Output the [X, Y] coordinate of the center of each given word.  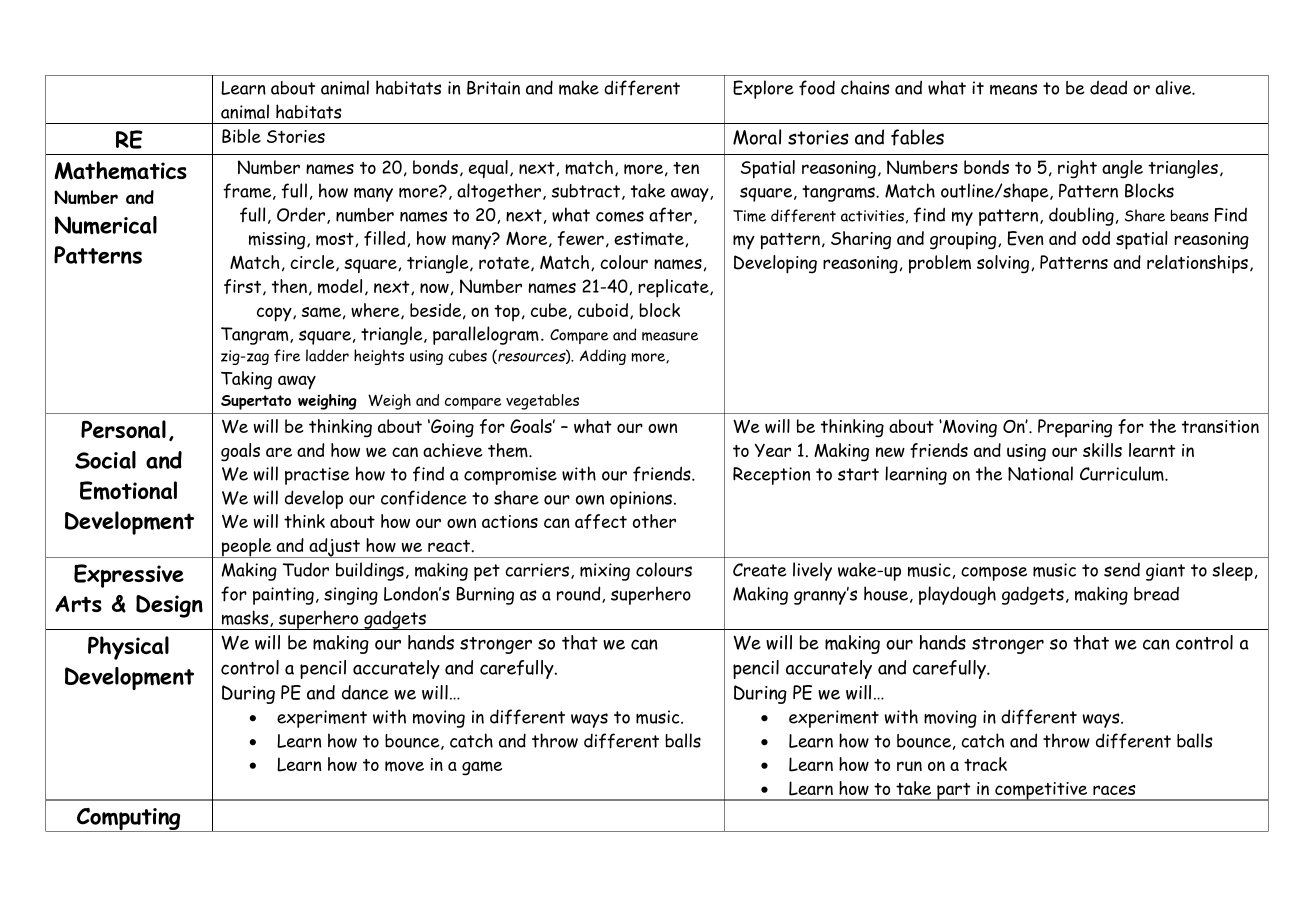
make [579, 87]
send [1122, 570]
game [482, 768]
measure [670, 336]
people [246, 548]
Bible [241, 136]
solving [1004, 264]
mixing [605, 572]
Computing [129, 820]
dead [1108, 87]
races [1114, 790]
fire [287, 355]
